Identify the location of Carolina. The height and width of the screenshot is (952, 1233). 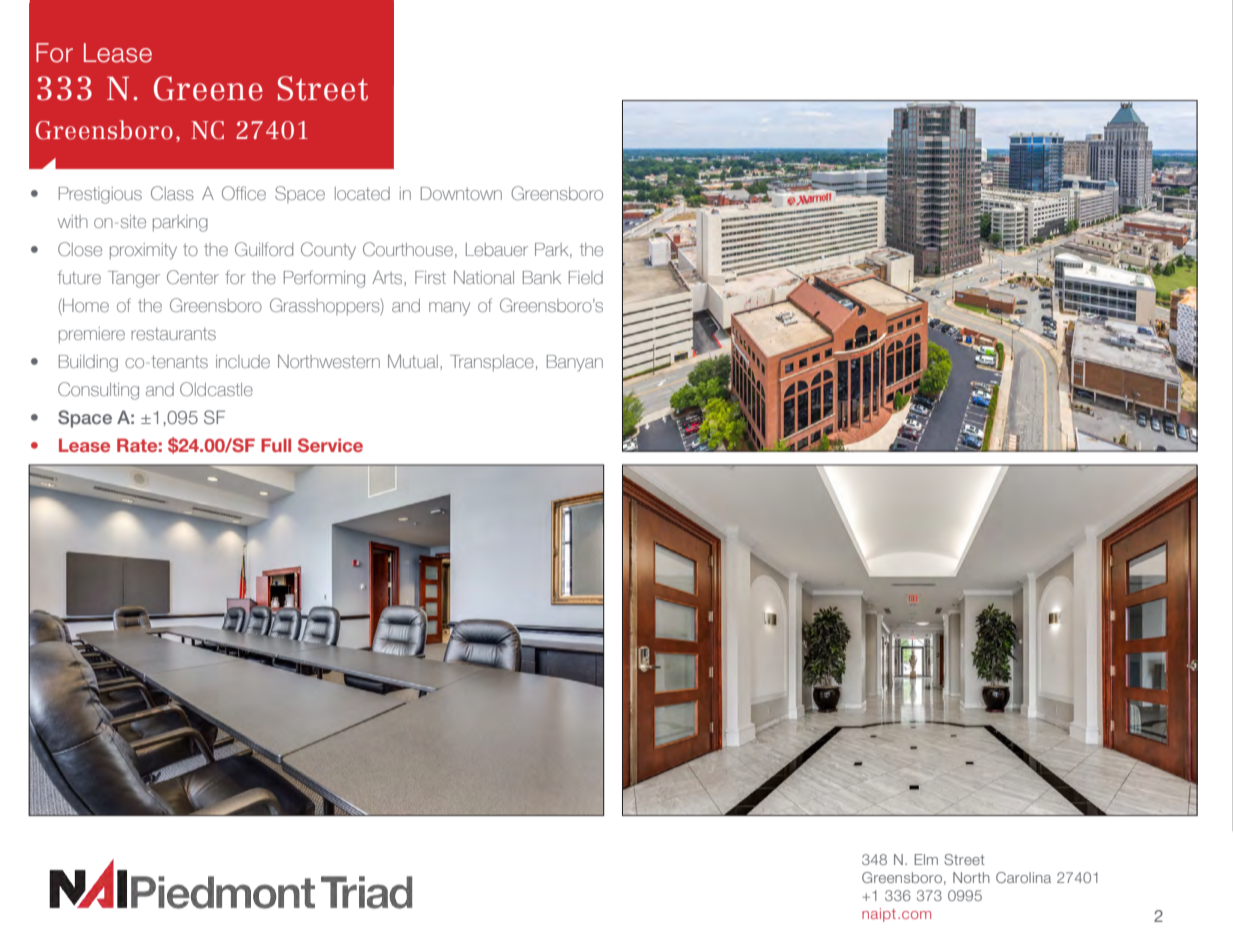
(1023, 877).
